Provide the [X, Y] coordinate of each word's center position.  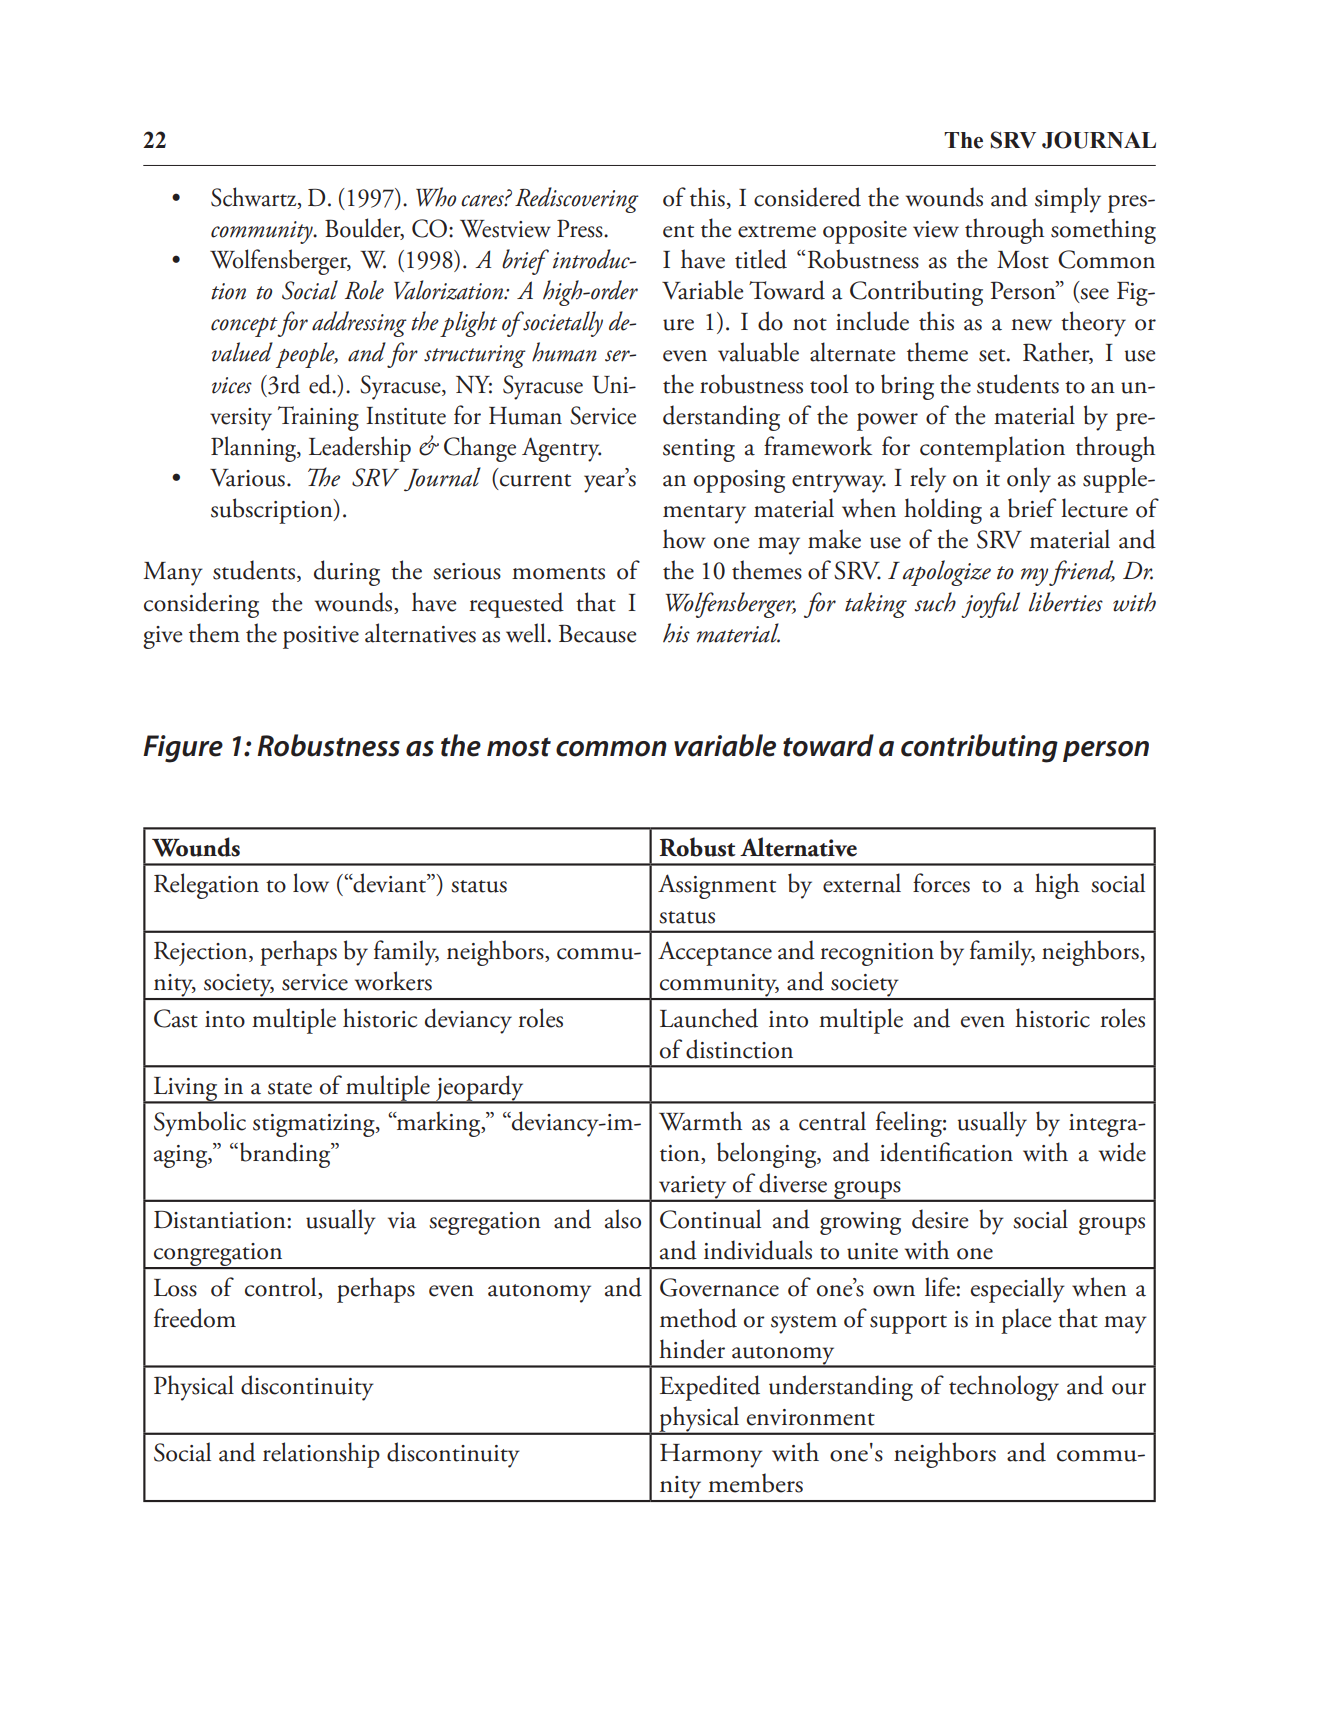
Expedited [710, 1388]
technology [1004, 1388]
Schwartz [255, 198]
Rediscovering [577, 200]
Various [247, 478]
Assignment [717, 886]
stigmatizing [315, 1125]
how [684, 539]
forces [941, 883]
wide [1122, 1152]
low [311, 883]
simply [1068, 200]
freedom [195, 1318]
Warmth [700, 1121]
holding [943, 511]
